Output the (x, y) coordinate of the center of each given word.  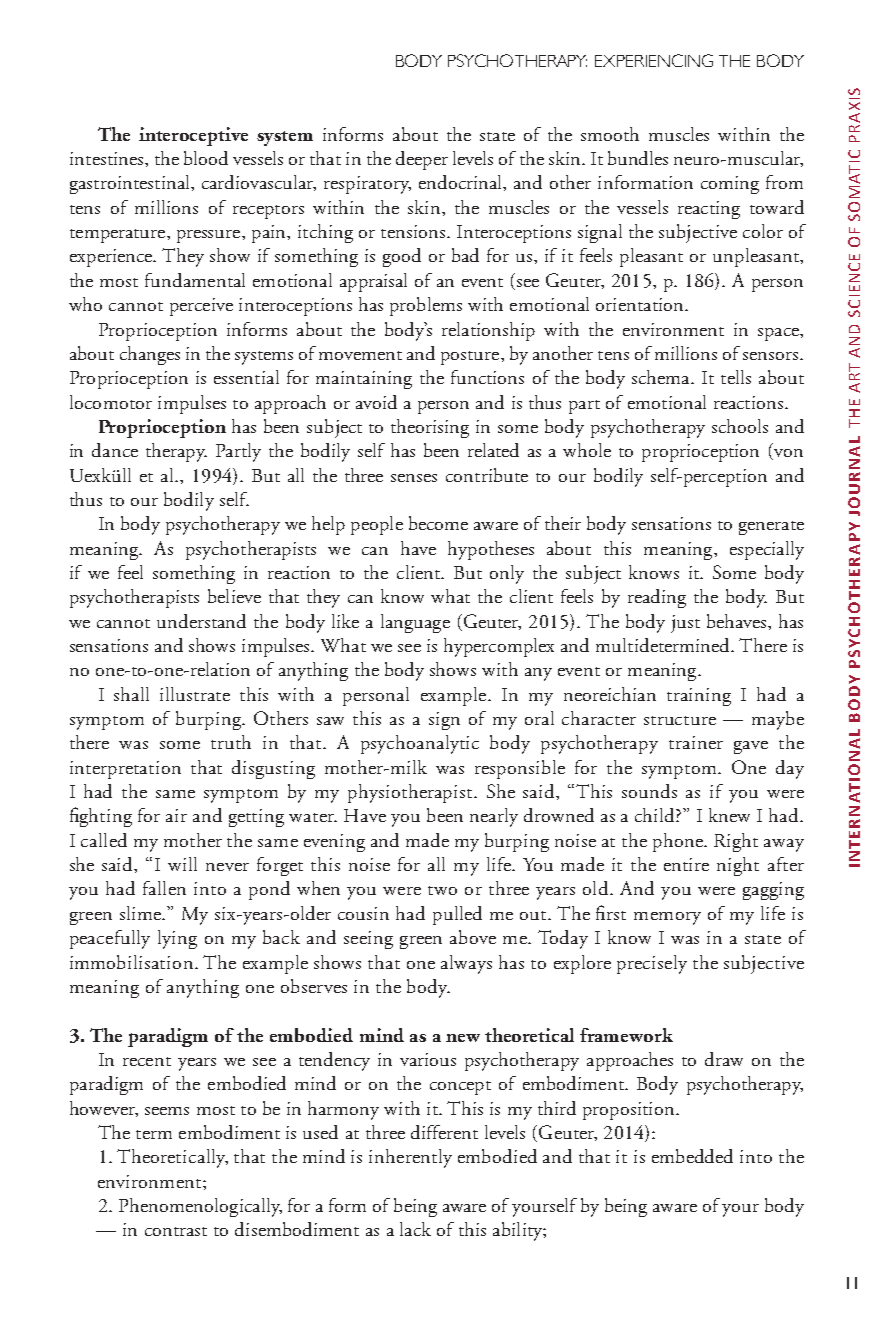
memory (667, 918)
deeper (422, 160)
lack (415, 1229)
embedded (692, 1156)
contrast (176, 1231)
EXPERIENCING (654, 60)
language (415, 623)
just (685, 624)
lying (177, 939)
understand (201, 621)
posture (471, 358)
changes (150, 355)
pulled (457, 915)
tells (736, 377)
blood (206, 158)
